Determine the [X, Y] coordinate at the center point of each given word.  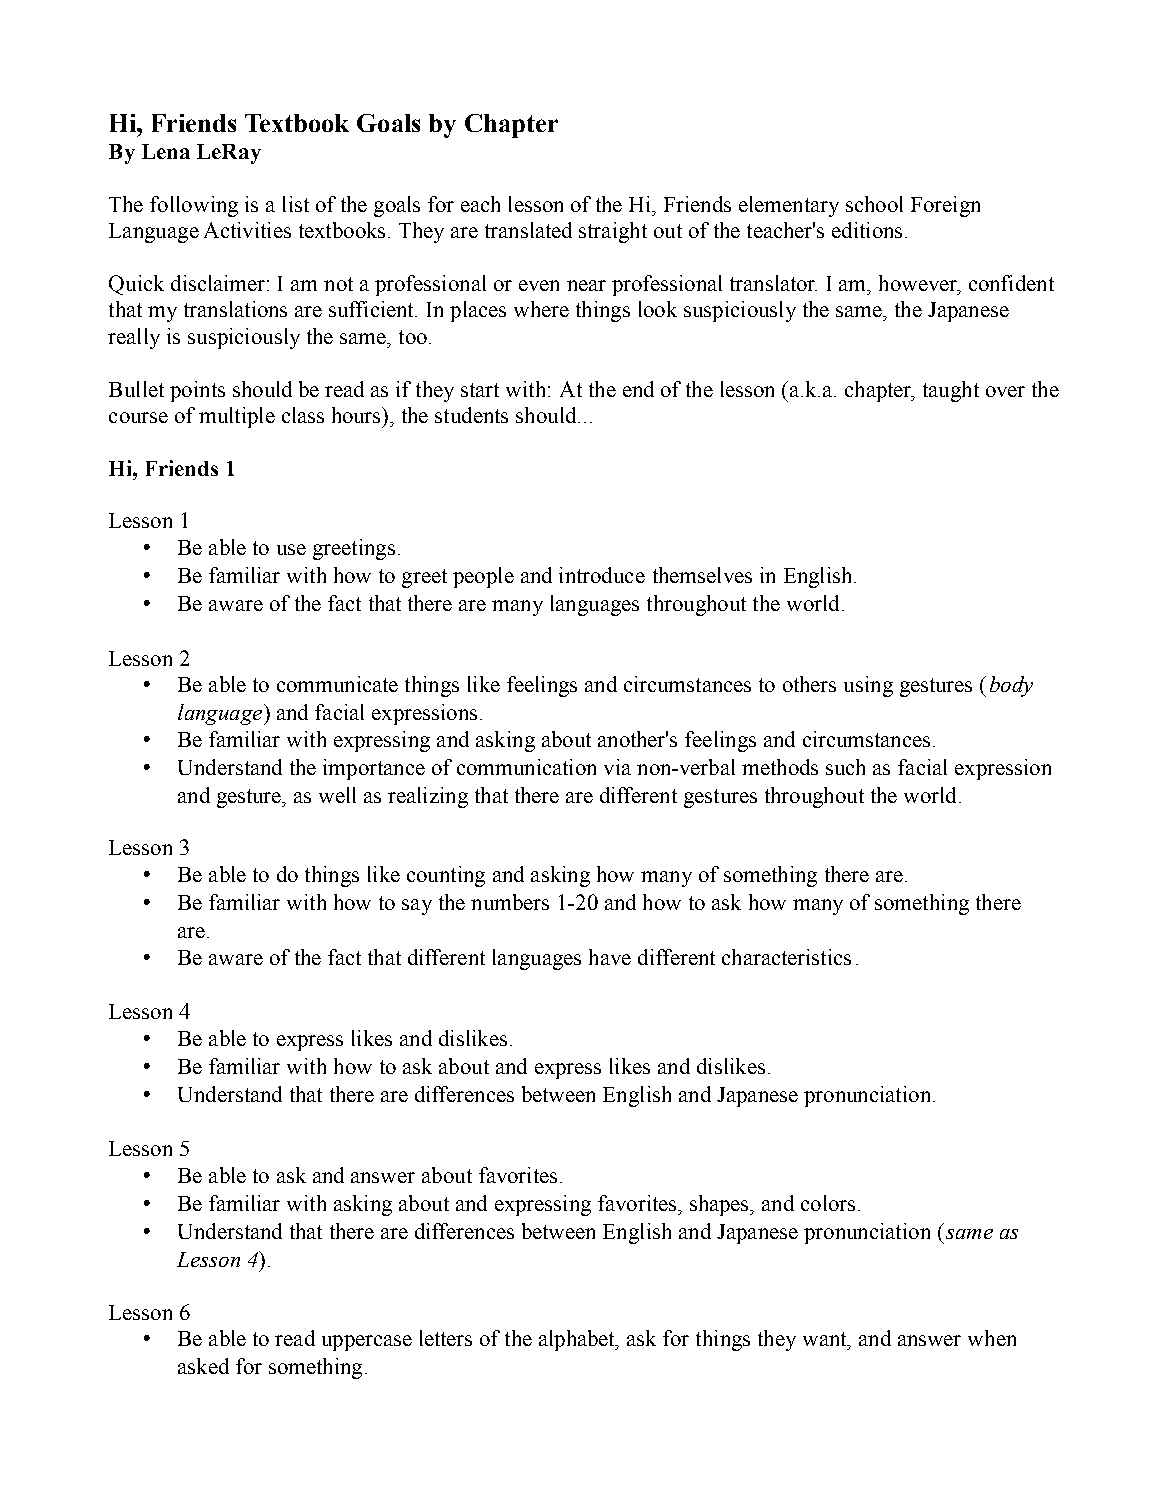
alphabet [578, 1340]
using [868, 686]
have [610, 957]
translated [528, 230]
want [826, 1339]
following [194, 206]
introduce [602, 575]
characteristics [786, 957]
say [417, 907]
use [291, 549]
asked [203, 1366]
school [874, 204]
